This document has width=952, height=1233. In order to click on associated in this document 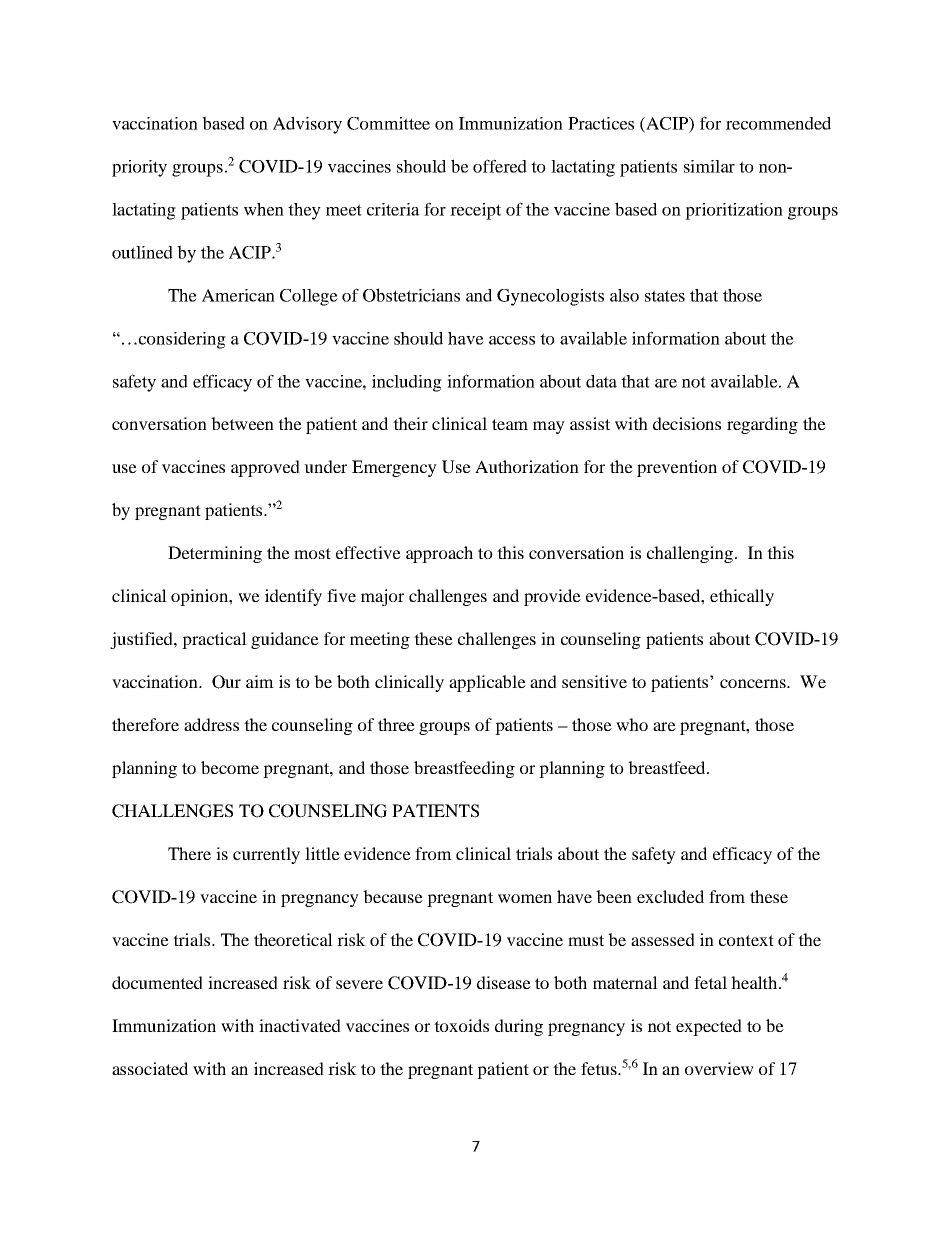, I will do `click(150, 1068)`.
